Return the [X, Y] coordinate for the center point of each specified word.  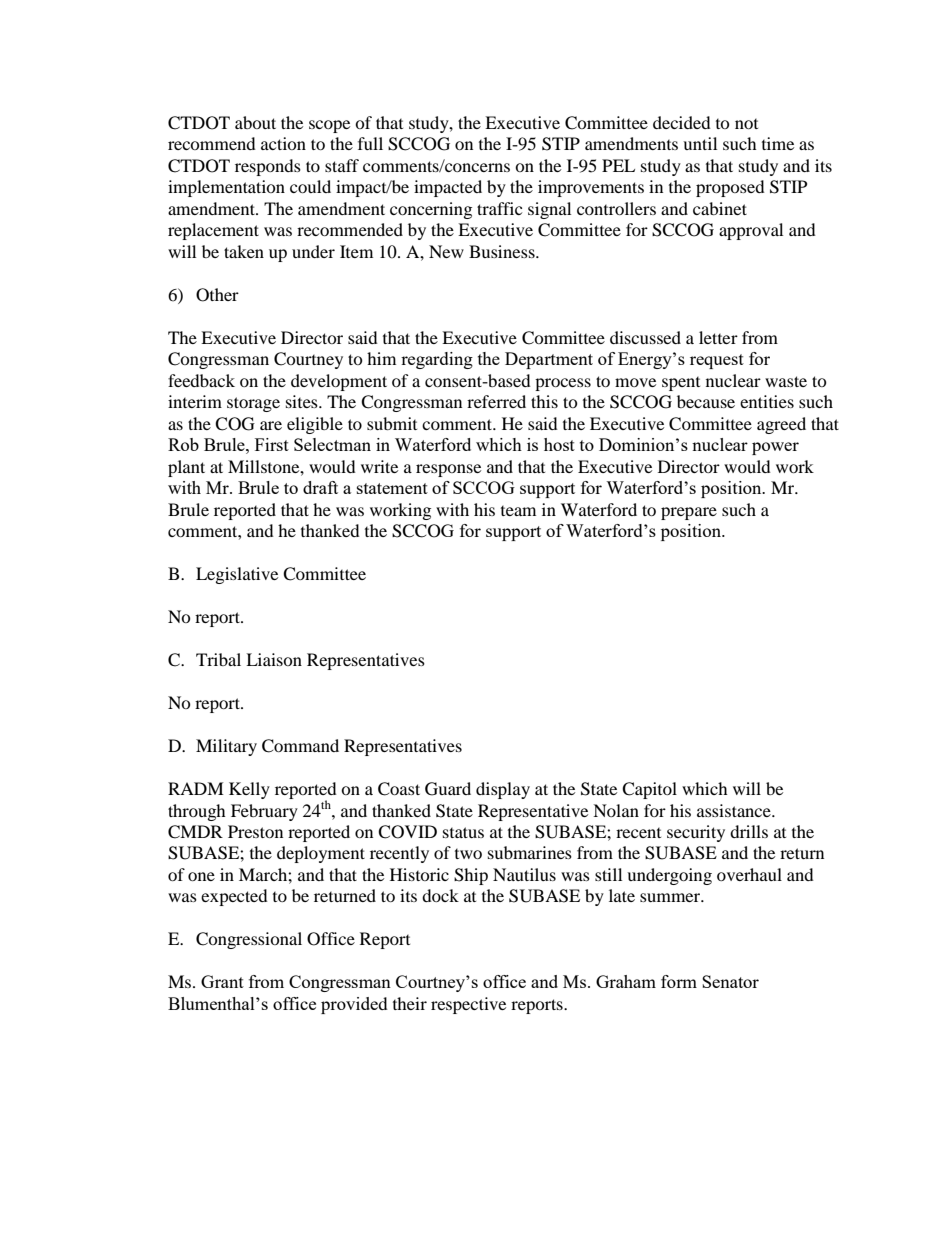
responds [268, 167]
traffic [499, 208]
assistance [735, 810]
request [717, 361]
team [518, 511]
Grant [222, 981]
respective [468, 1005]
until [700, 143]
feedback [201, 380]
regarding [437, 360]
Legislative [237, 575]
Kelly [249, 790]
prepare [689, 513]
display [503, 790]
